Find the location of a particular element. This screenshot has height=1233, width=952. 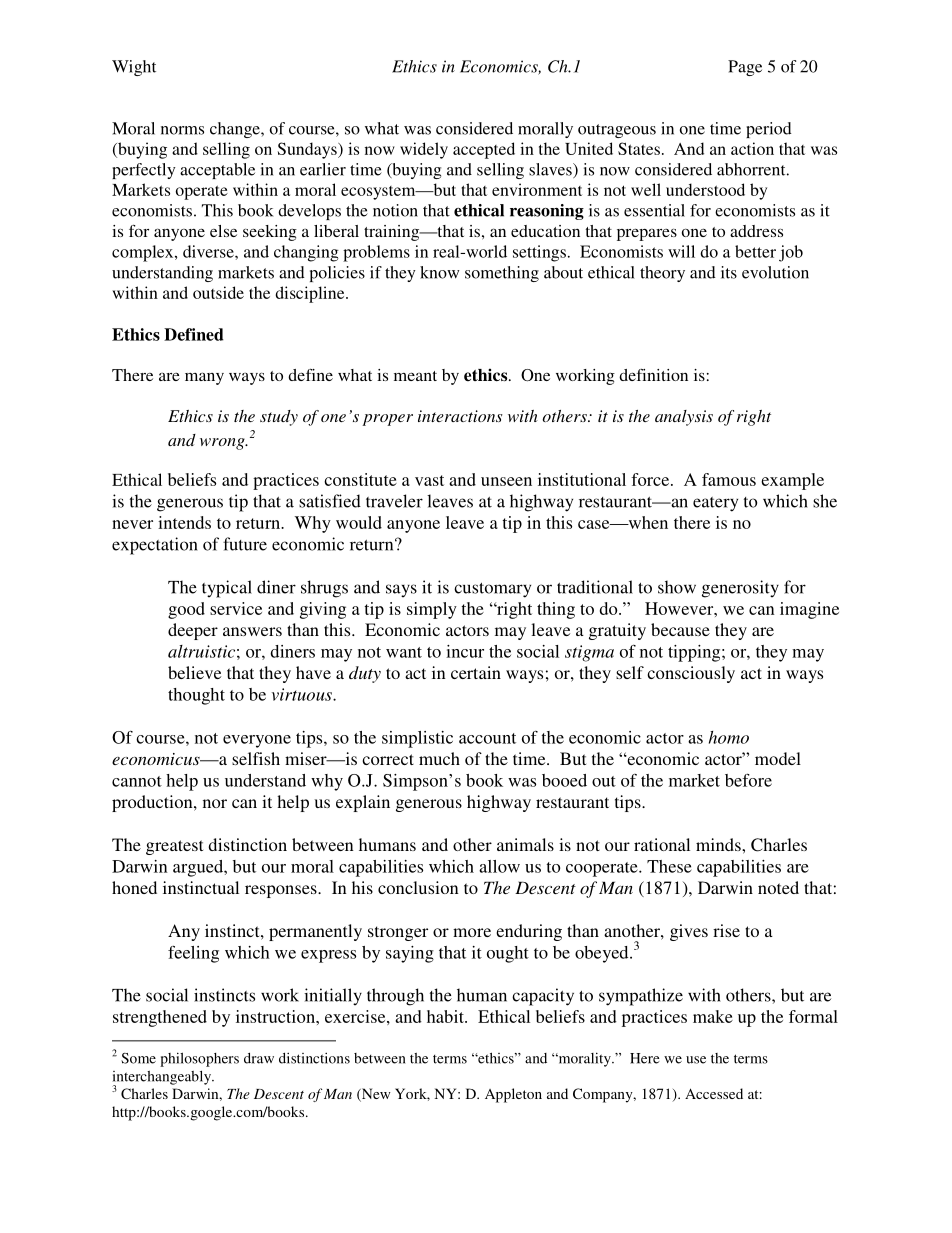

typical is located at coordinates (227, 589).
